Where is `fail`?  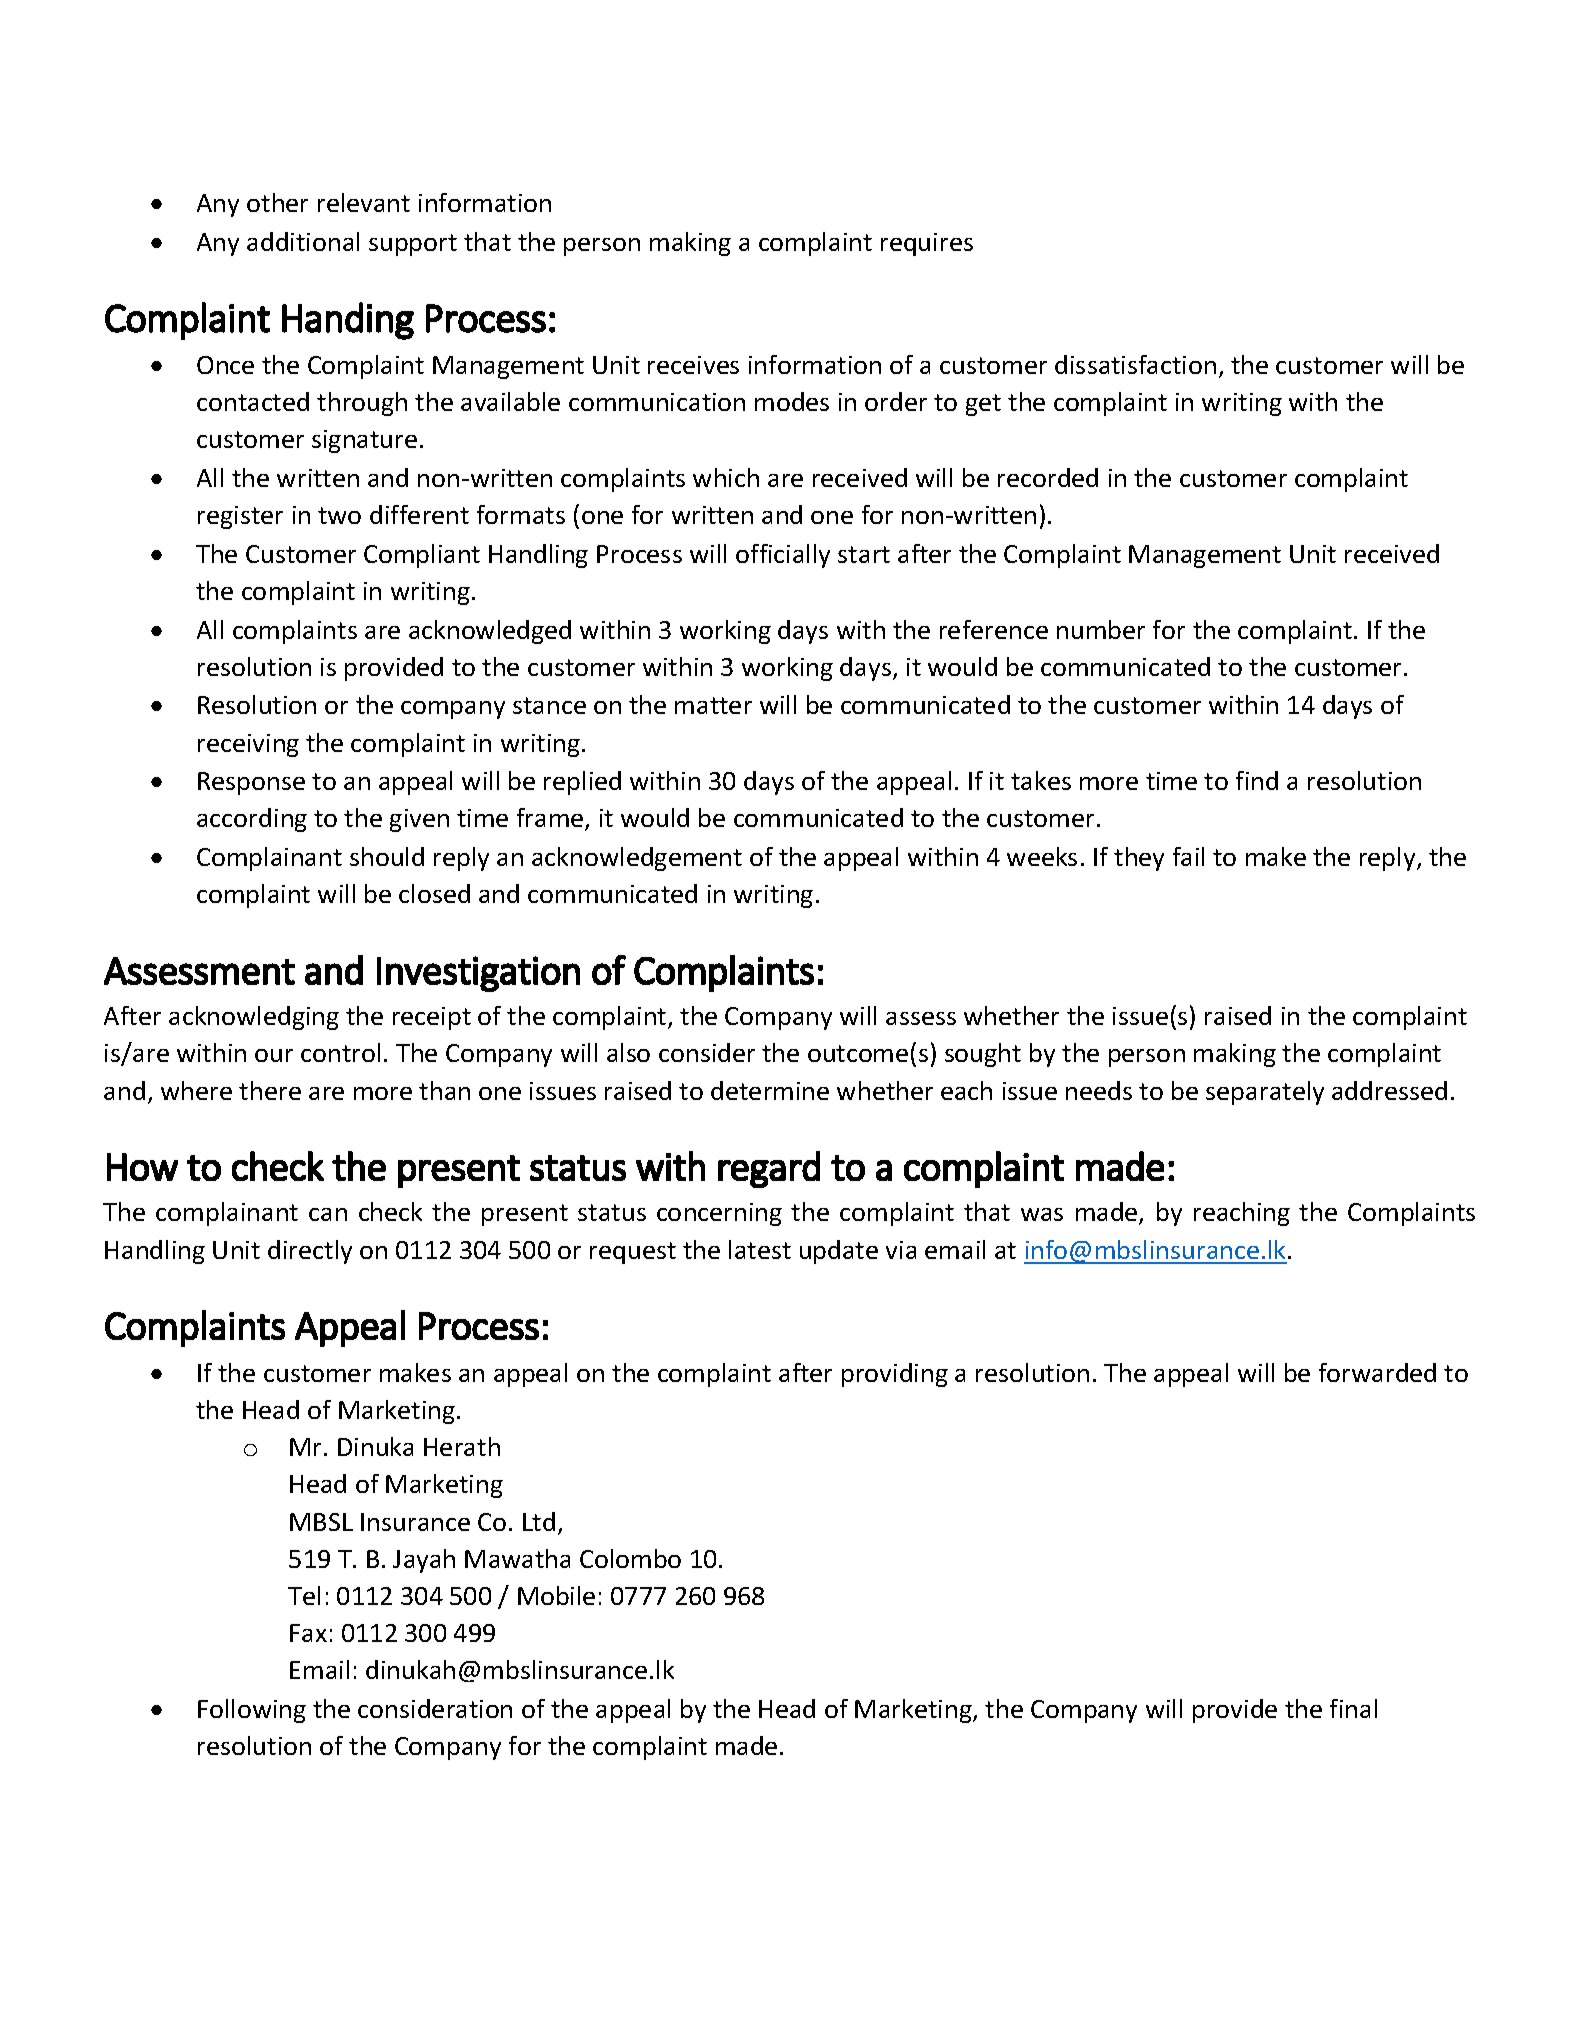
fail is located at coordinates (1188, 856).
